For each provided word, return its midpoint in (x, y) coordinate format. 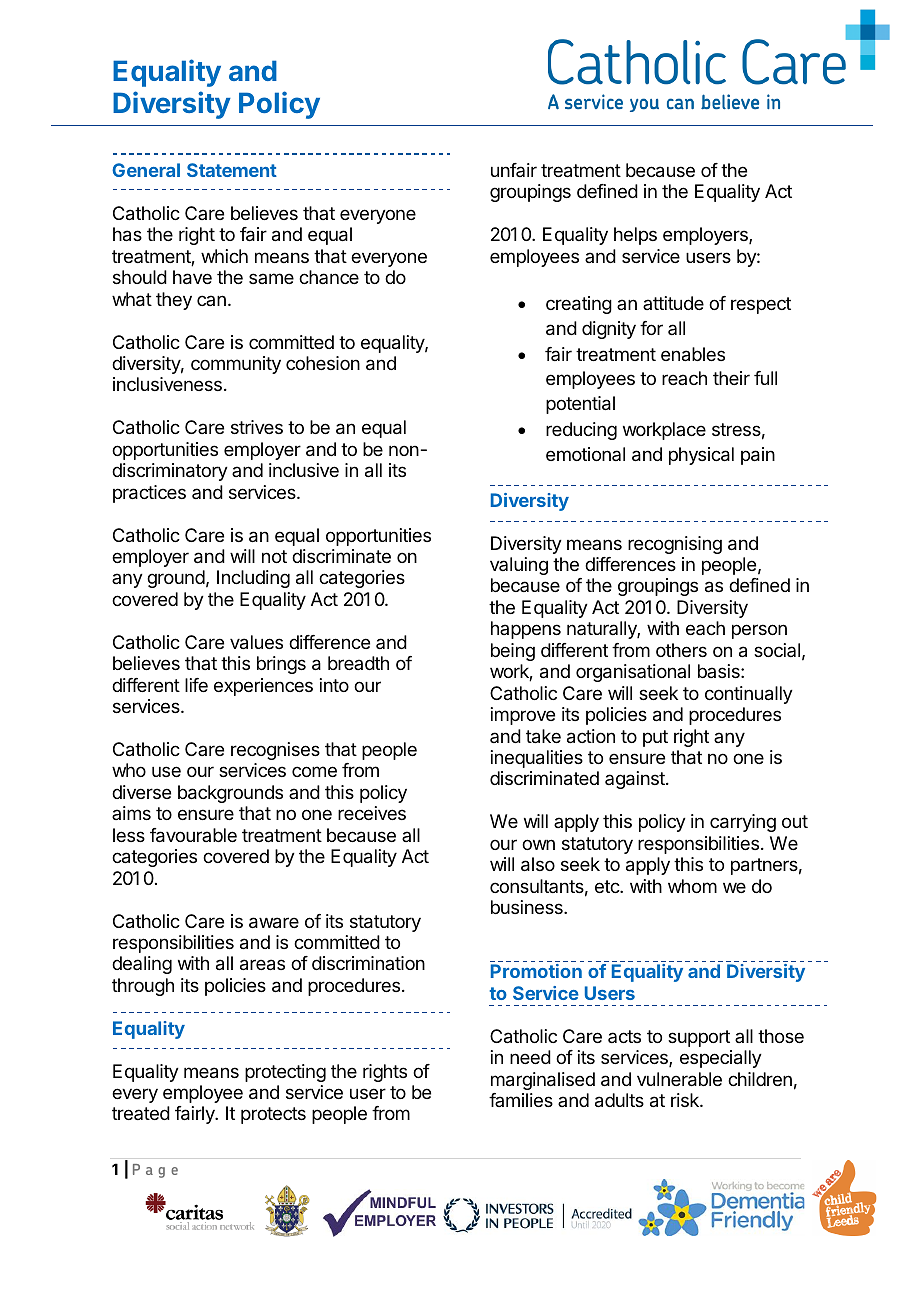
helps (635, 236)
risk (686, 1100)
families (521, 1100)
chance (329, 277)
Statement (232, 170)
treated (141, 1113)
